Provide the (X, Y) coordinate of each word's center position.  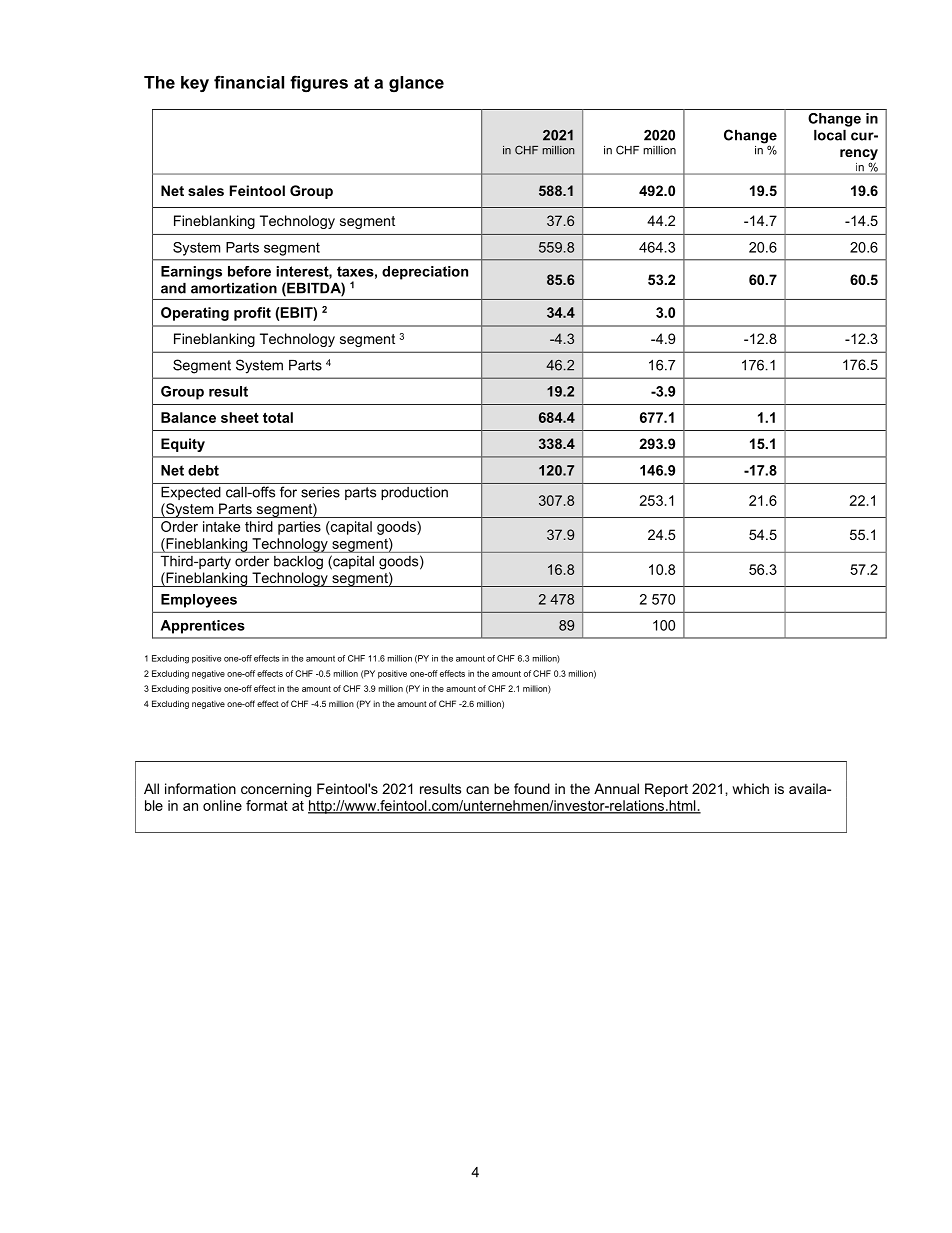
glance (416, 84)
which (750, 788)
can (477, 790)
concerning (276, 790)
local (830, 135)
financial (249, 82)
